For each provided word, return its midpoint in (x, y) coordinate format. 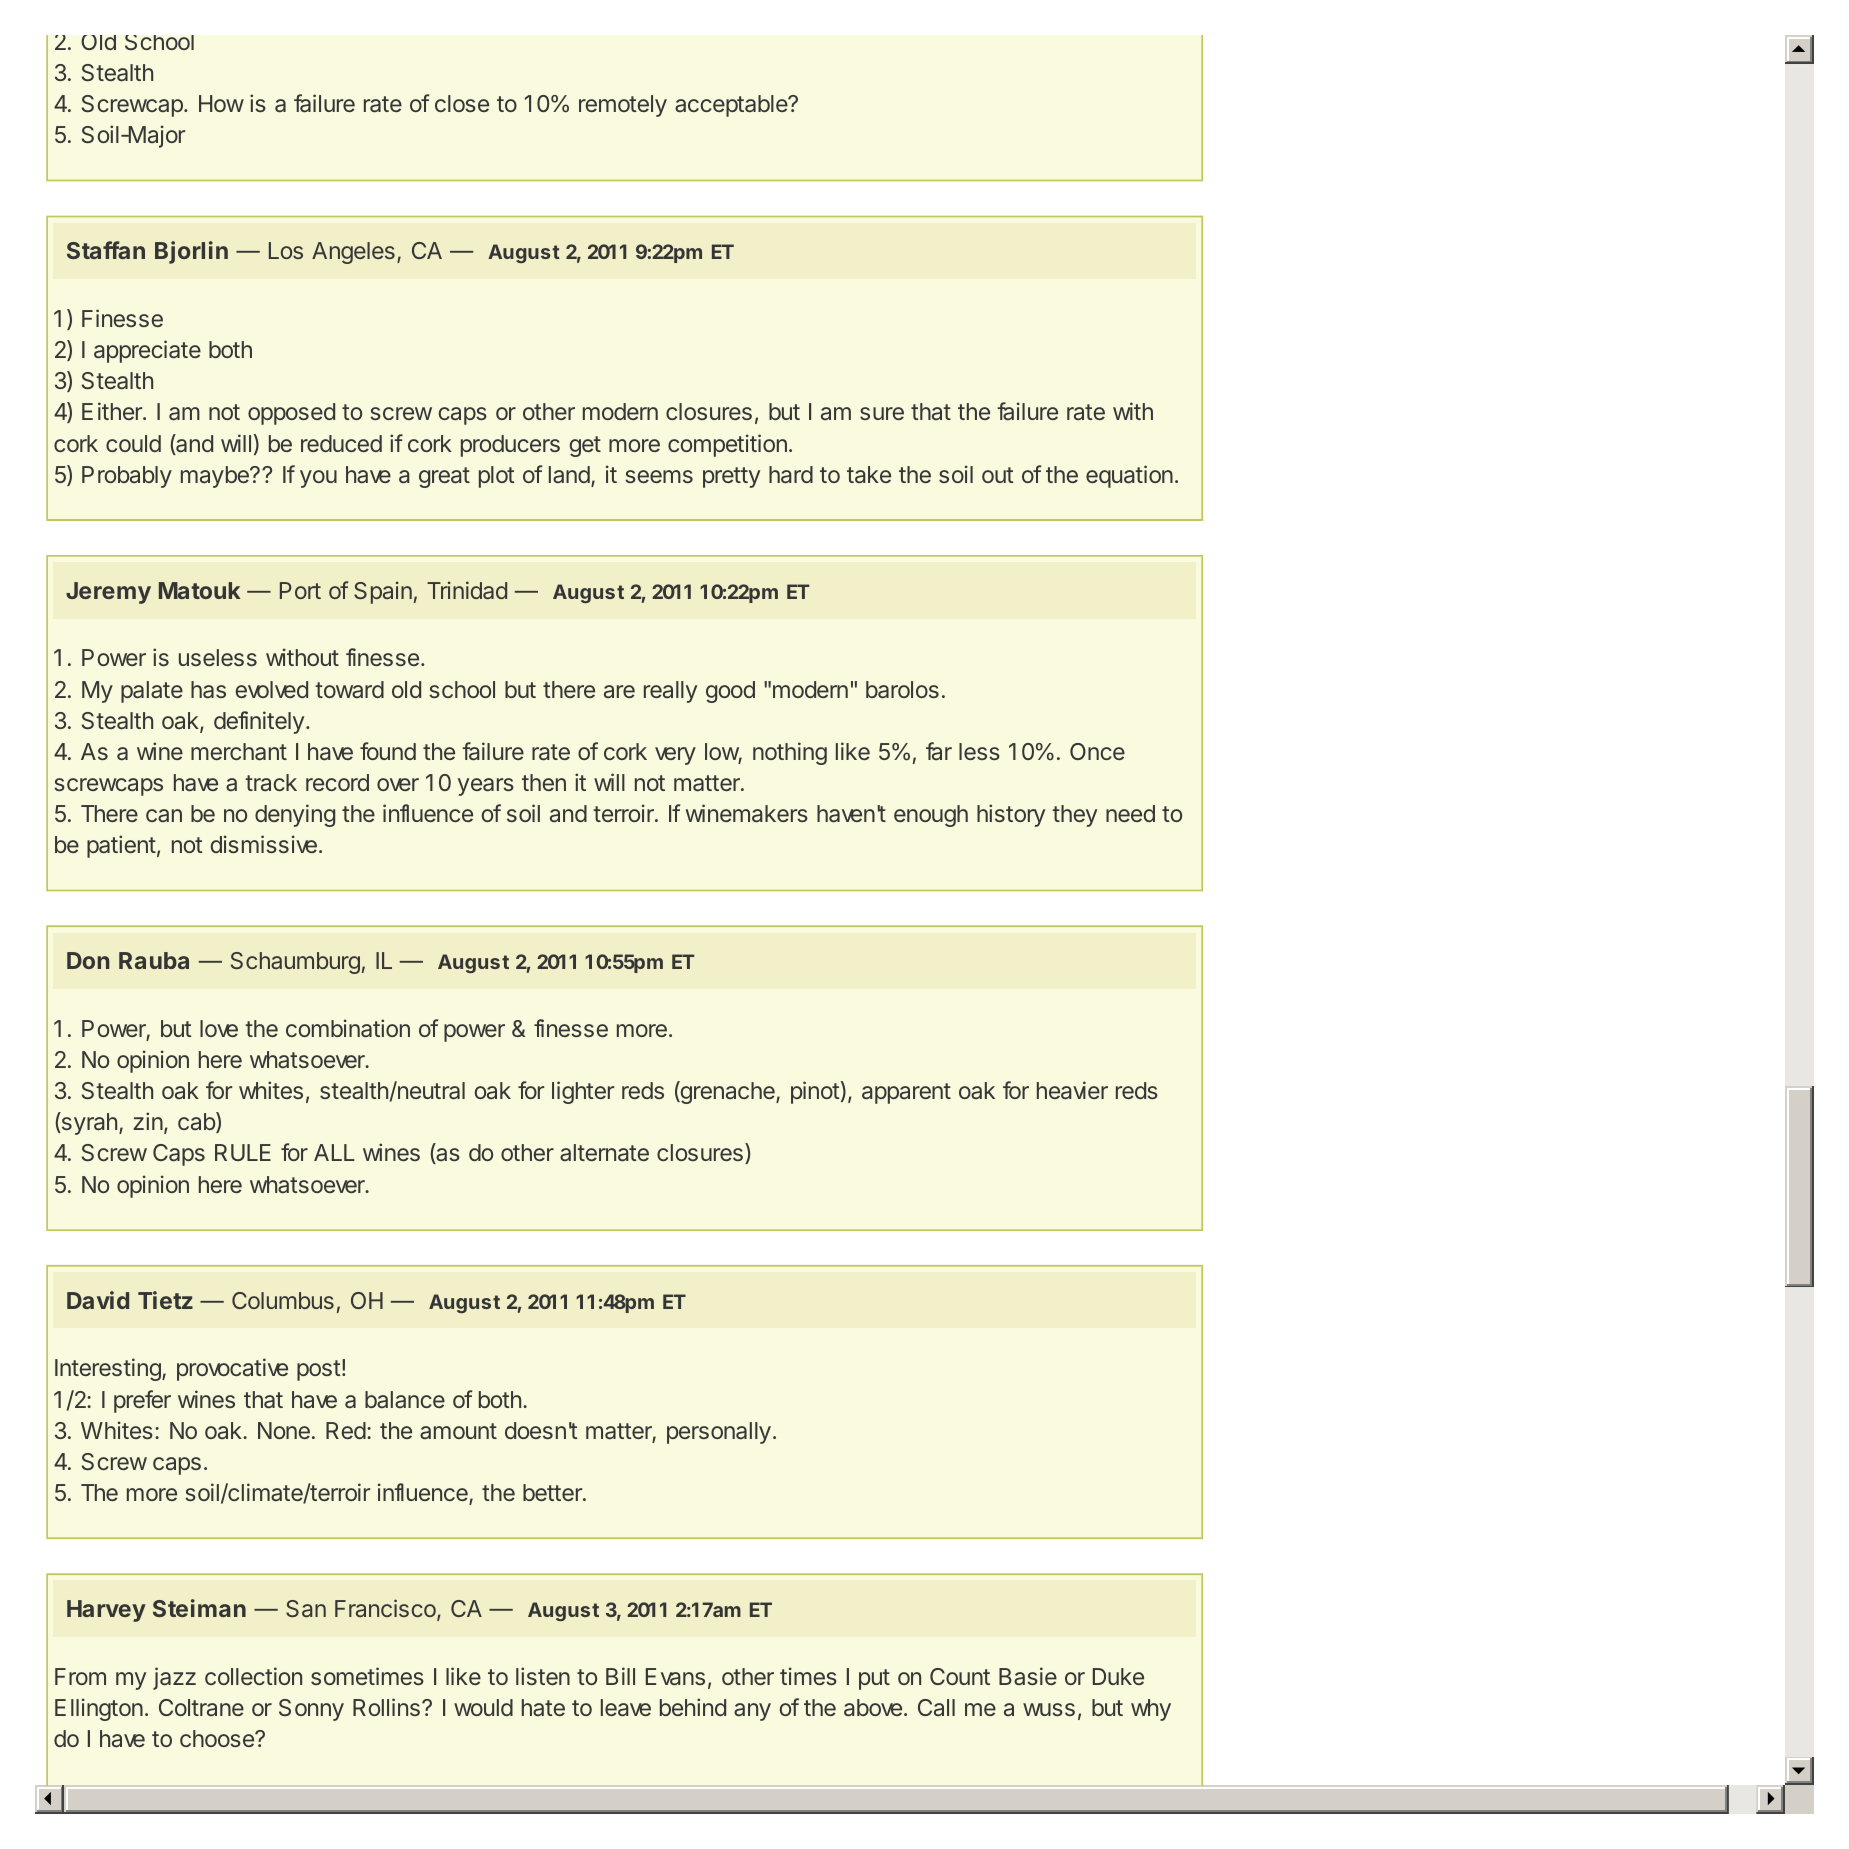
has (208, 690)
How (221, 103)
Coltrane (201, 1707)
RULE (243, 1152)
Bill (620, 1676)
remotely (623, 106)
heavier (1072, 1090)
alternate (604, 1153)
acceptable (732, 106)
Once (1097, 751)
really (670, 692)
